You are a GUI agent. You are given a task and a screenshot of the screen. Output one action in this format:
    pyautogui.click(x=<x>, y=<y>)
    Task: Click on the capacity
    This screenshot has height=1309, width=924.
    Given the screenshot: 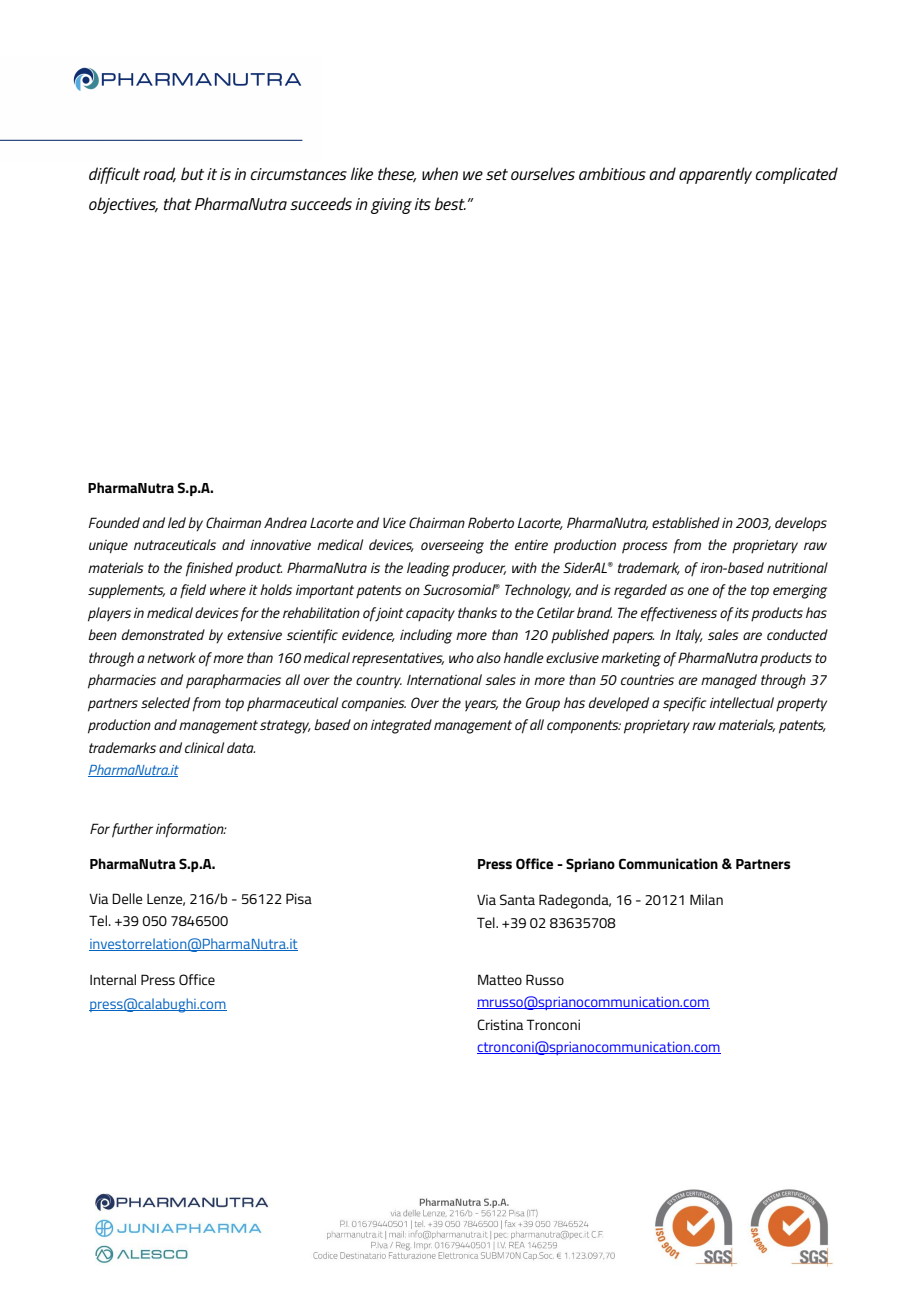 What is the action you would take?
    pyautogui.click(x=430, y=615)
